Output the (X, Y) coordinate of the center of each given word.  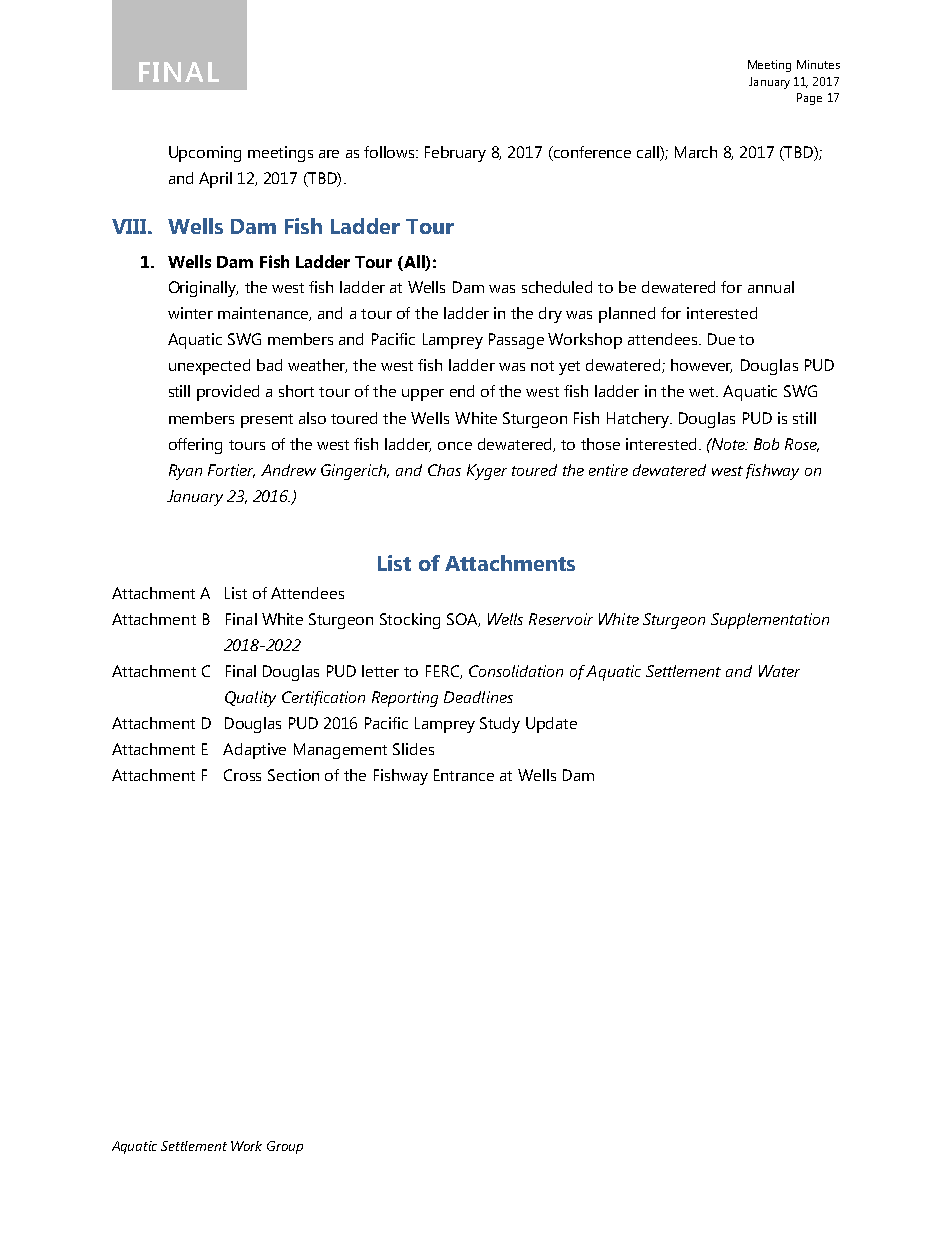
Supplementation (770, 621)
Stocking (410, 621)
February (455, 154)
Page (809, 99)
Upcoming (205, 154)
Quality (250, 699)
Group (285, 1147)
